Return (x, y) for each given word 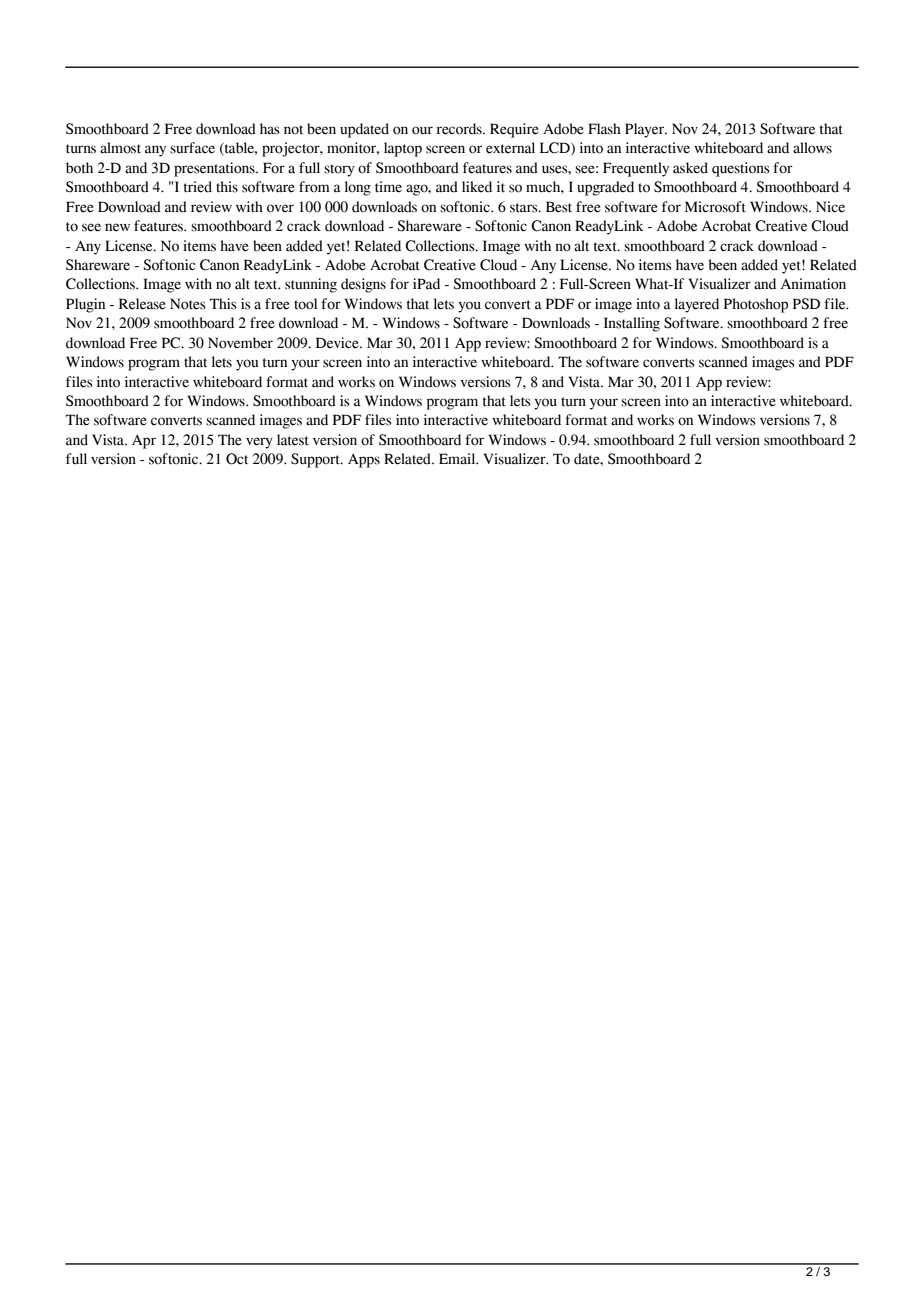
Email (458, 459)
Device (338, 343)
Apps (364, 461)
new (117, 227)
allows (812, 148)
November (240, 343)
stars (525, 208)
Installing (632, 324)
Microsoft (715, 207)
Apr (144, 442)
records (460, 129)
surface (192, 148)
